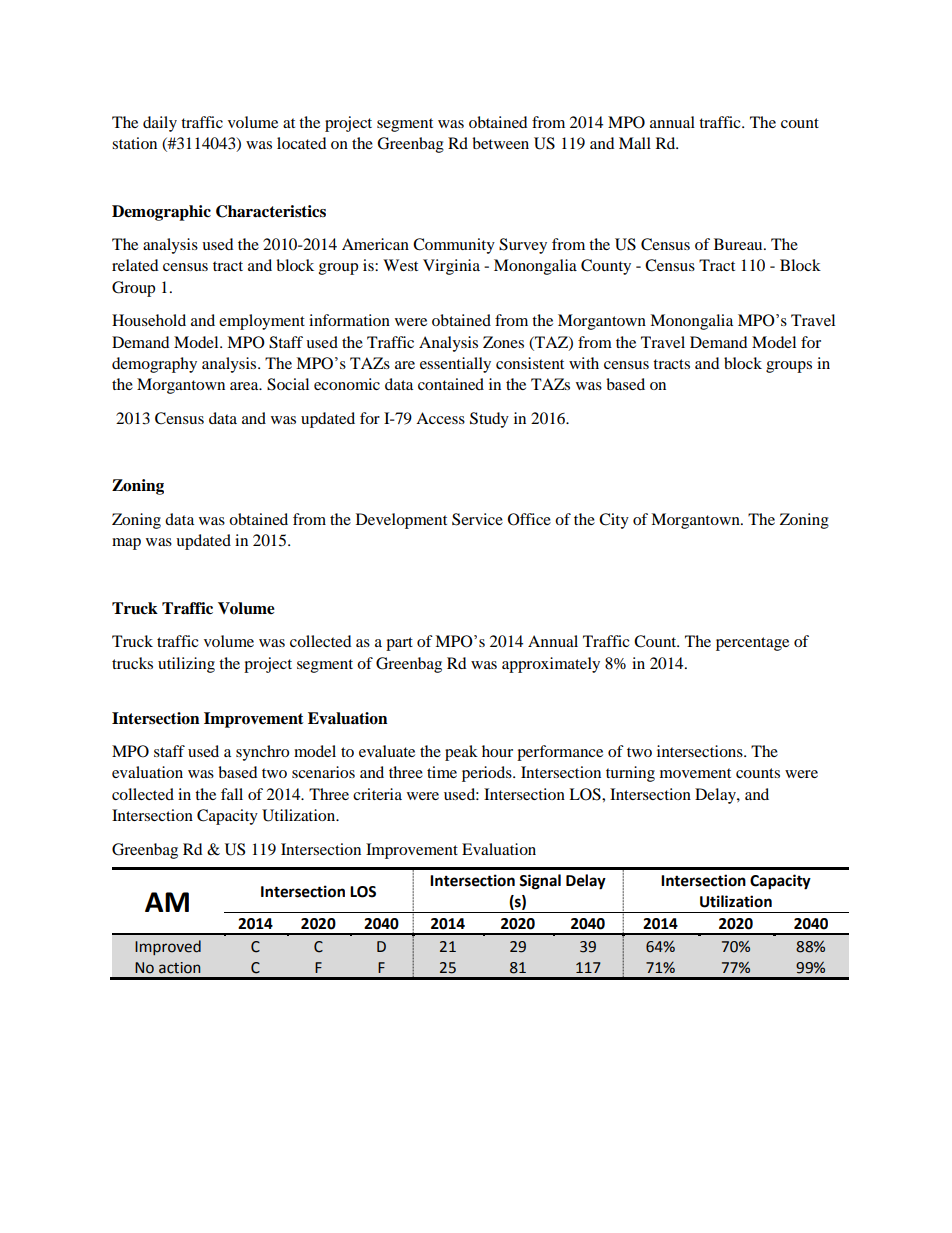  What do you see at coordinates (186, 665) in the screenshot?
I see `utilizing` at bounding box center [186, 665].
